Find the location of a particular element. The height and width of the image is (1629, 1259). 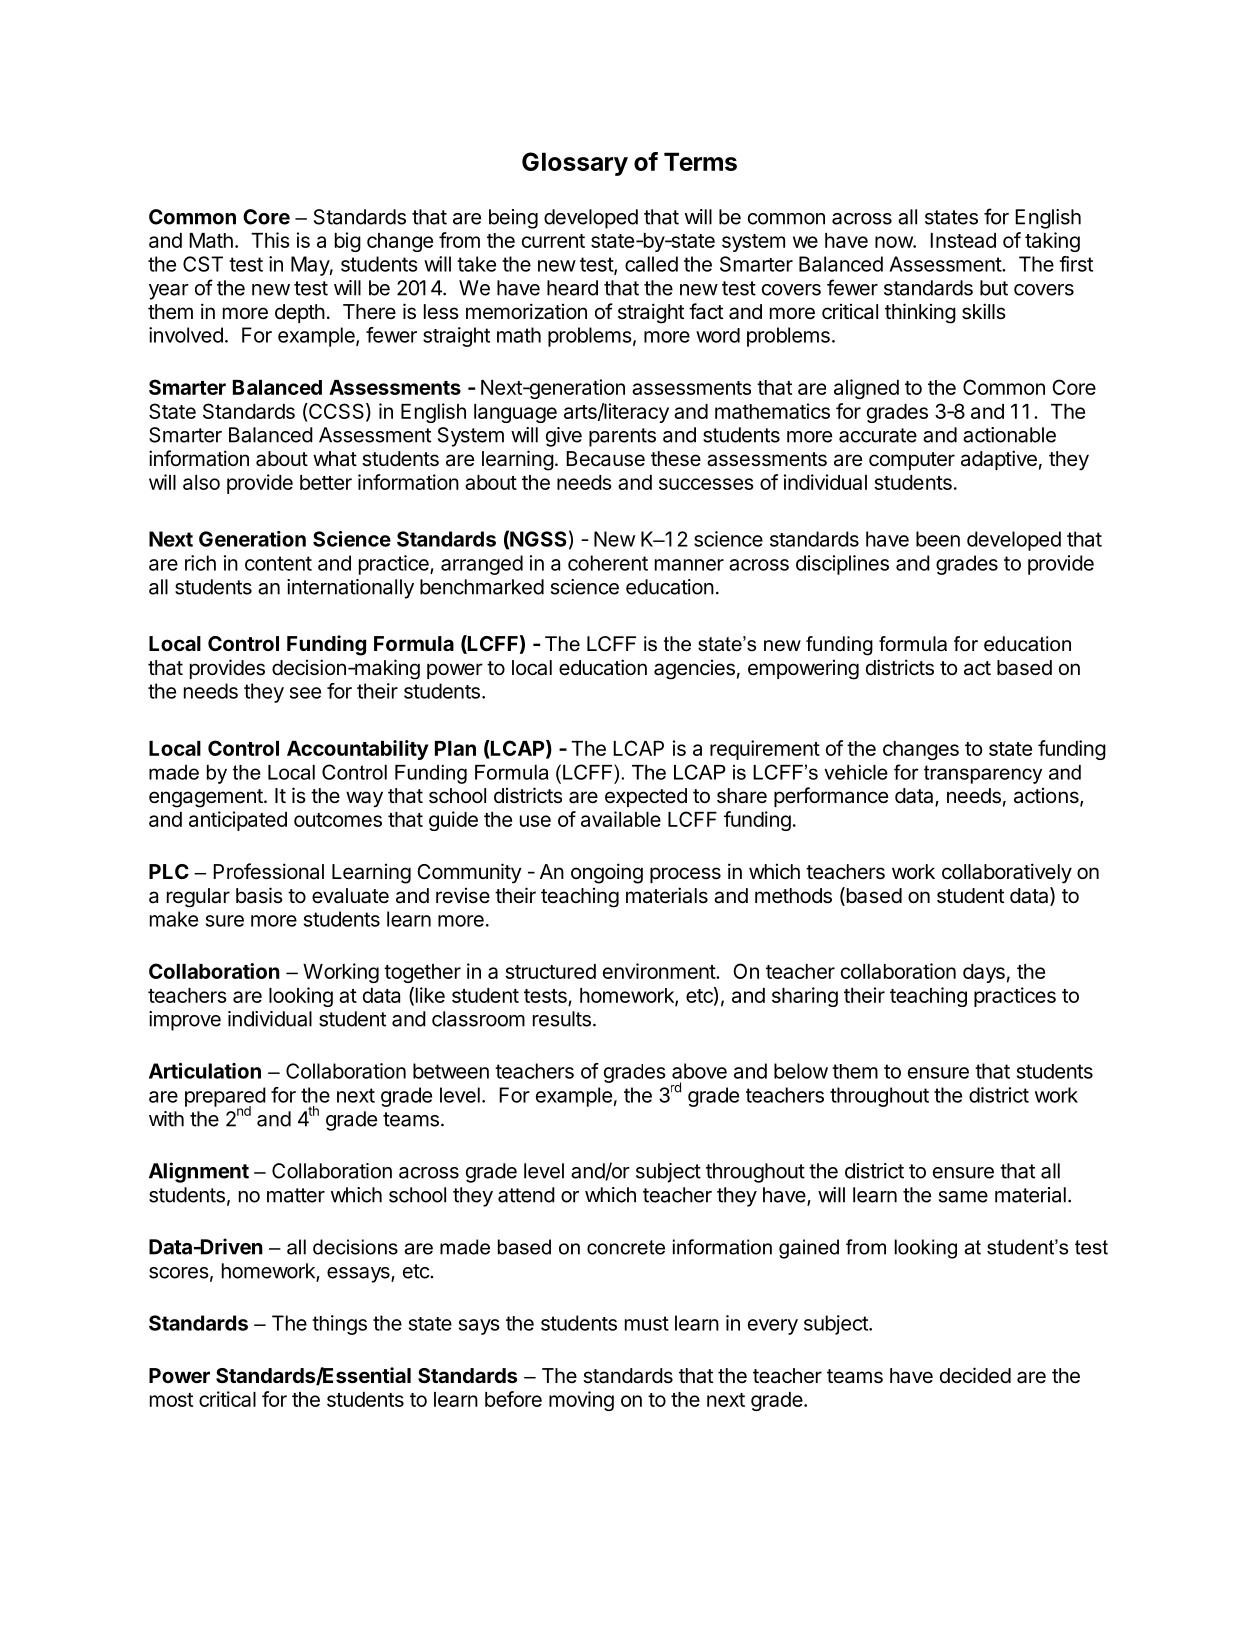

decided is located at coordinates (975, 1375).
